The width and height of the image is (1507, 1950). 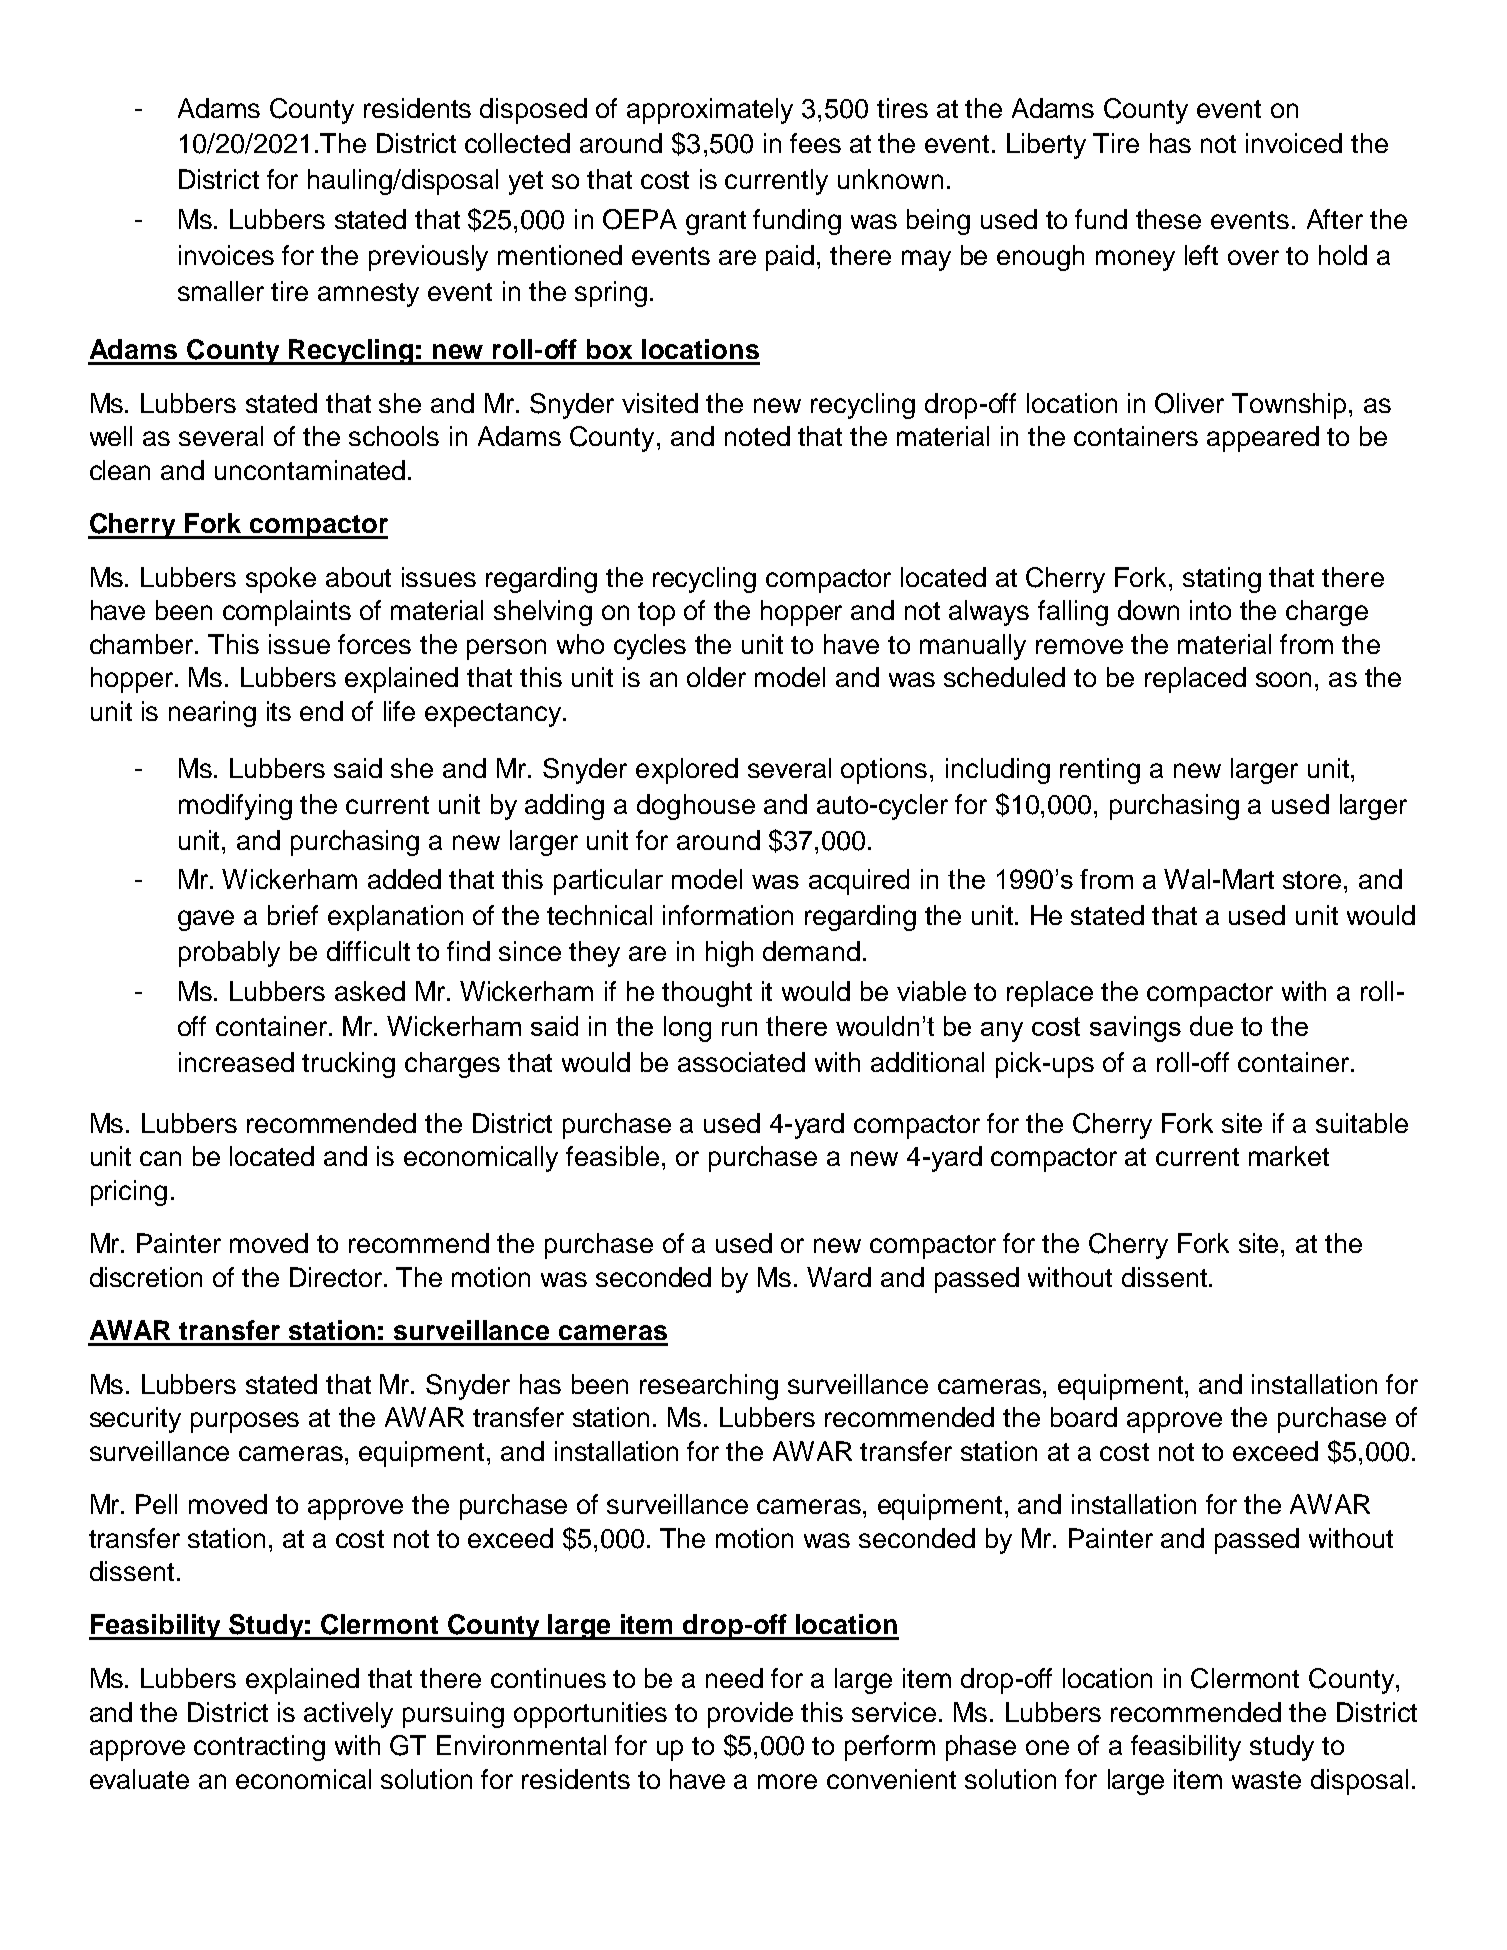 What do you see at coordinates (710, 111) in the image?
I see `approximately` at bounding box center [710, 111].
